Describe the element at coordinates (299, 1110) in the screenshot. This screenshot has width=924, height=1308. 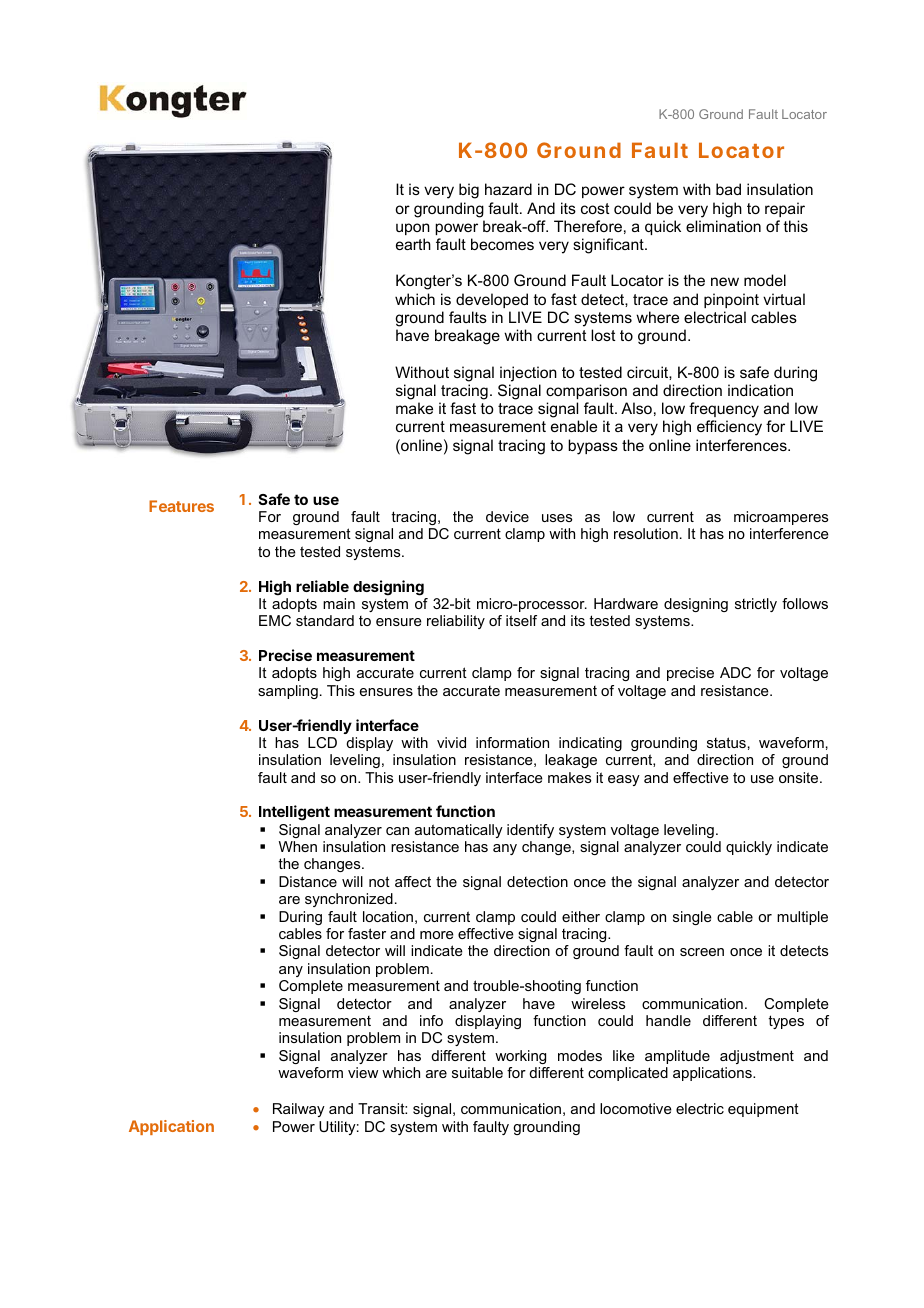
I see `Railway` at that location.
